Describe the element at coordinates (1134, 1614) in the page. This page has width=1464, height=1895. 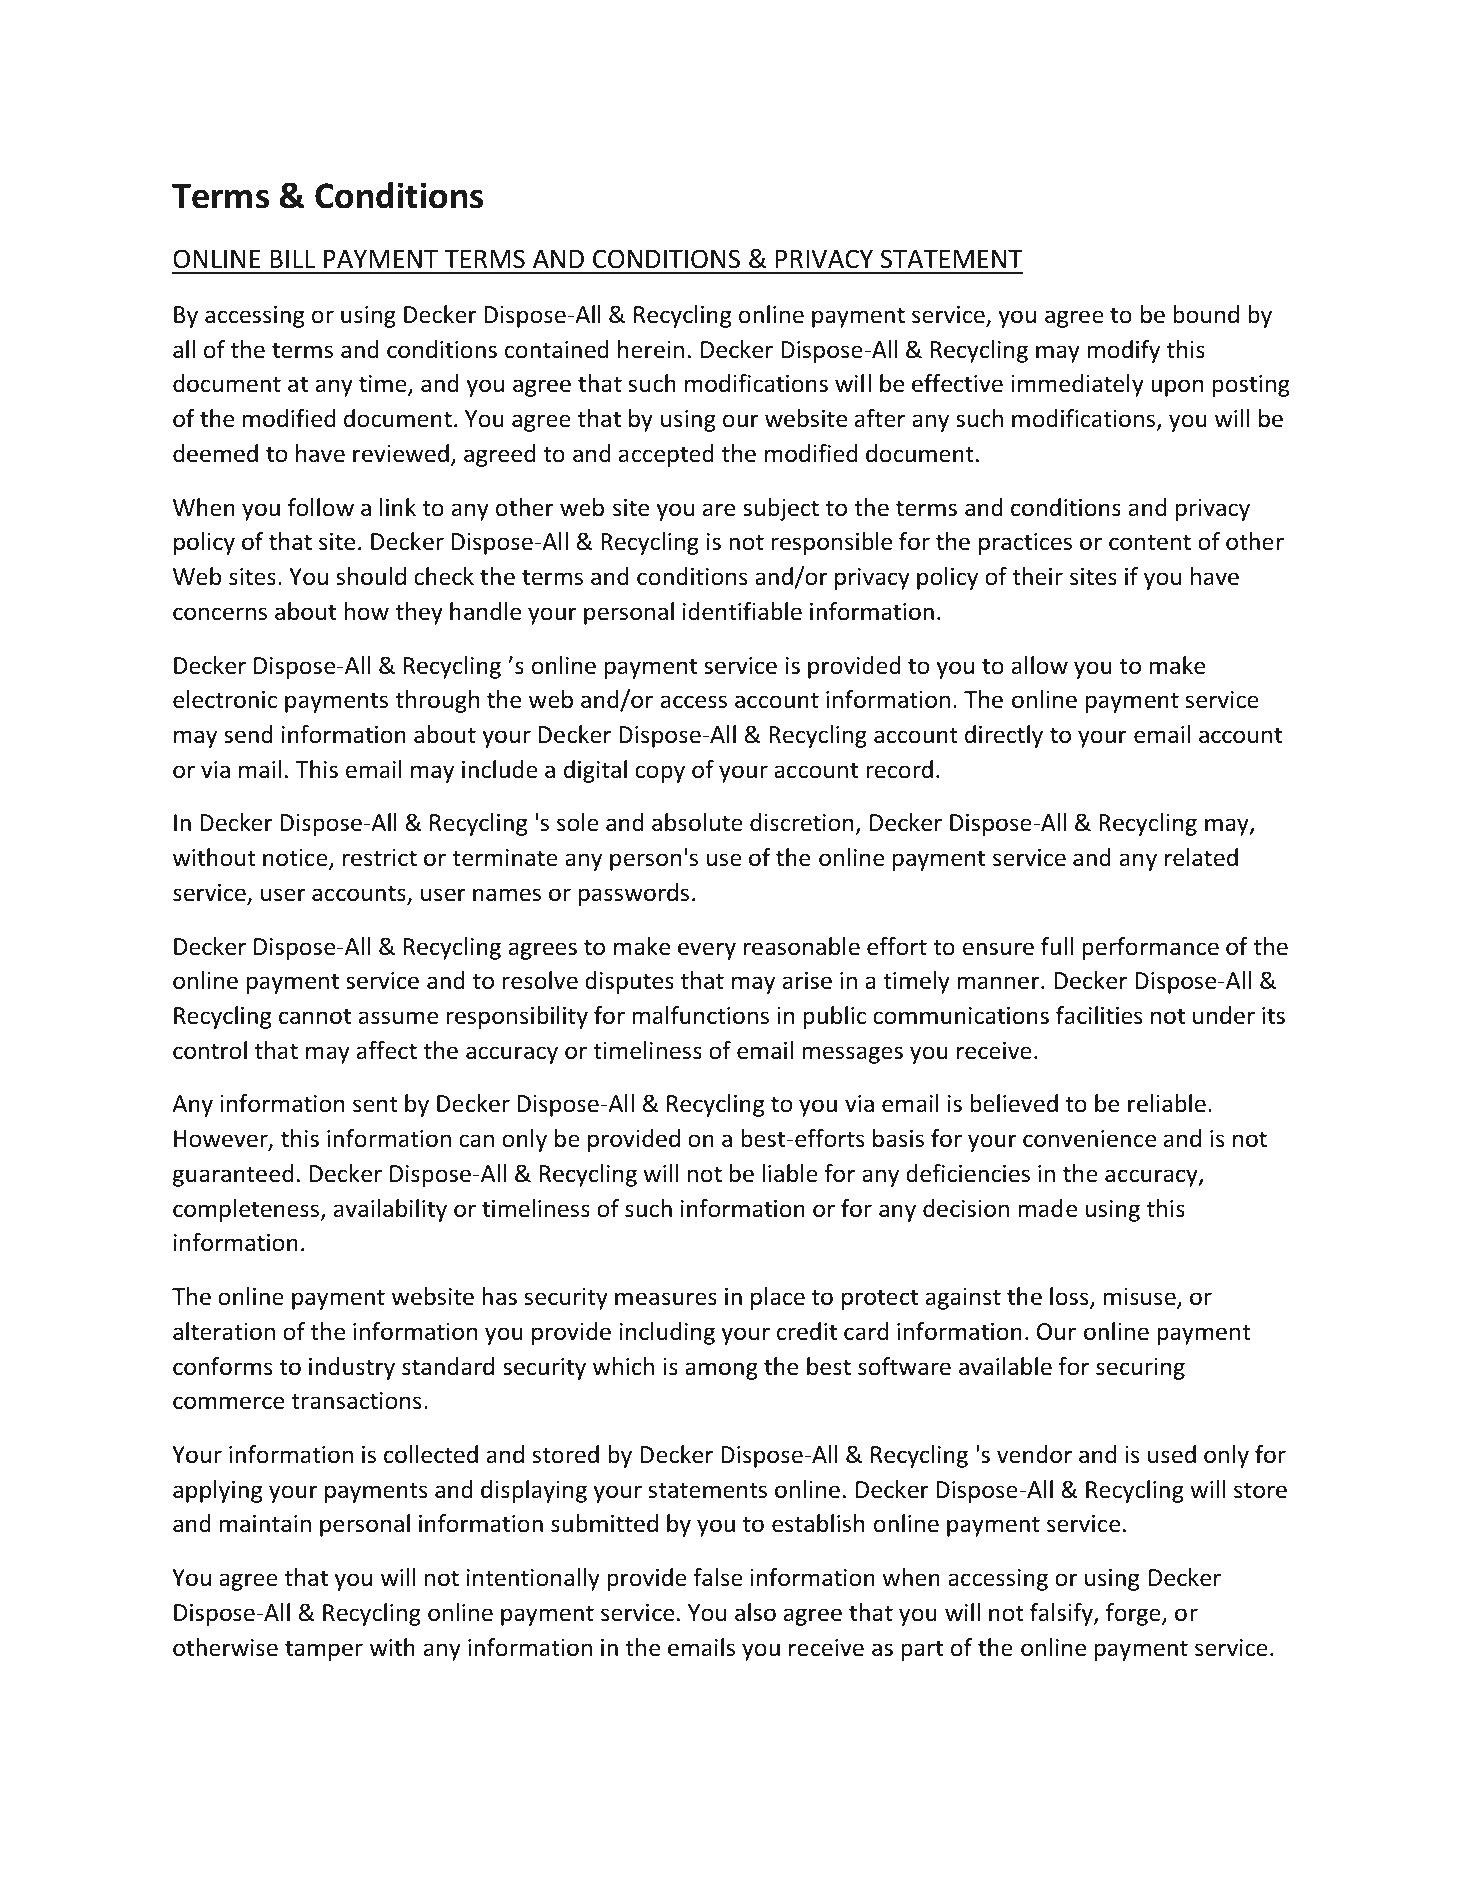
I see `forge` at that location.
